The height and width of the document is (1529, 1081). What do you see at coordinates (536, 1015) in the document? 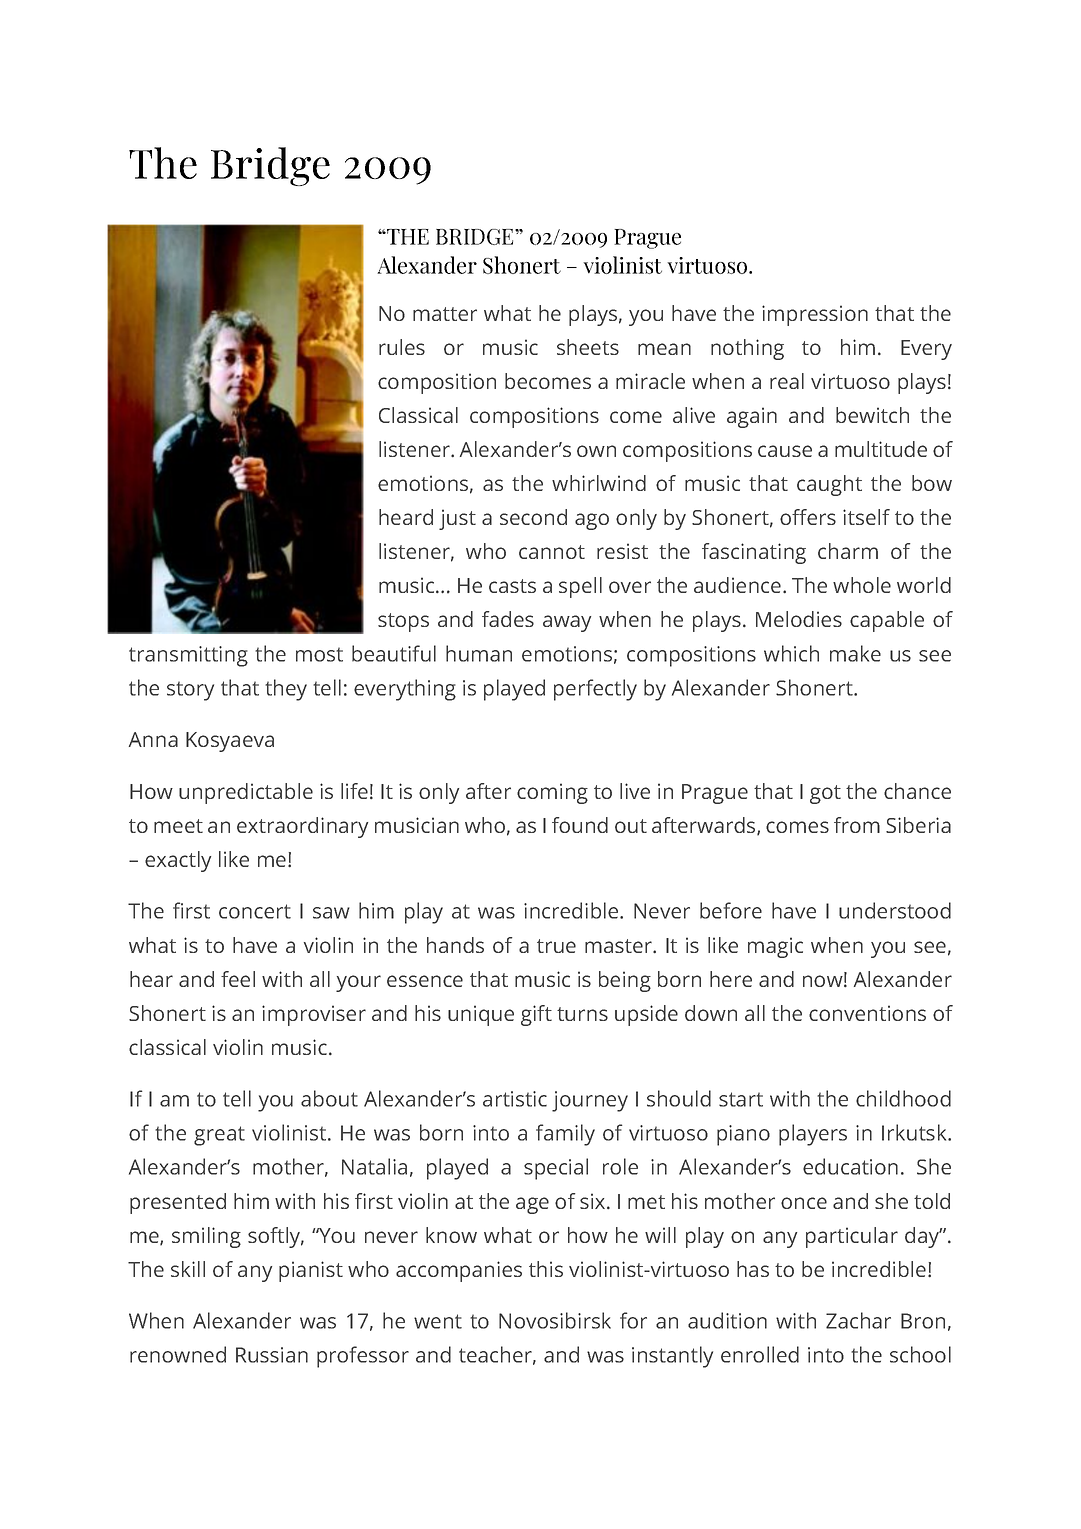
I see `gift` at bounding box center [536, 1015].
